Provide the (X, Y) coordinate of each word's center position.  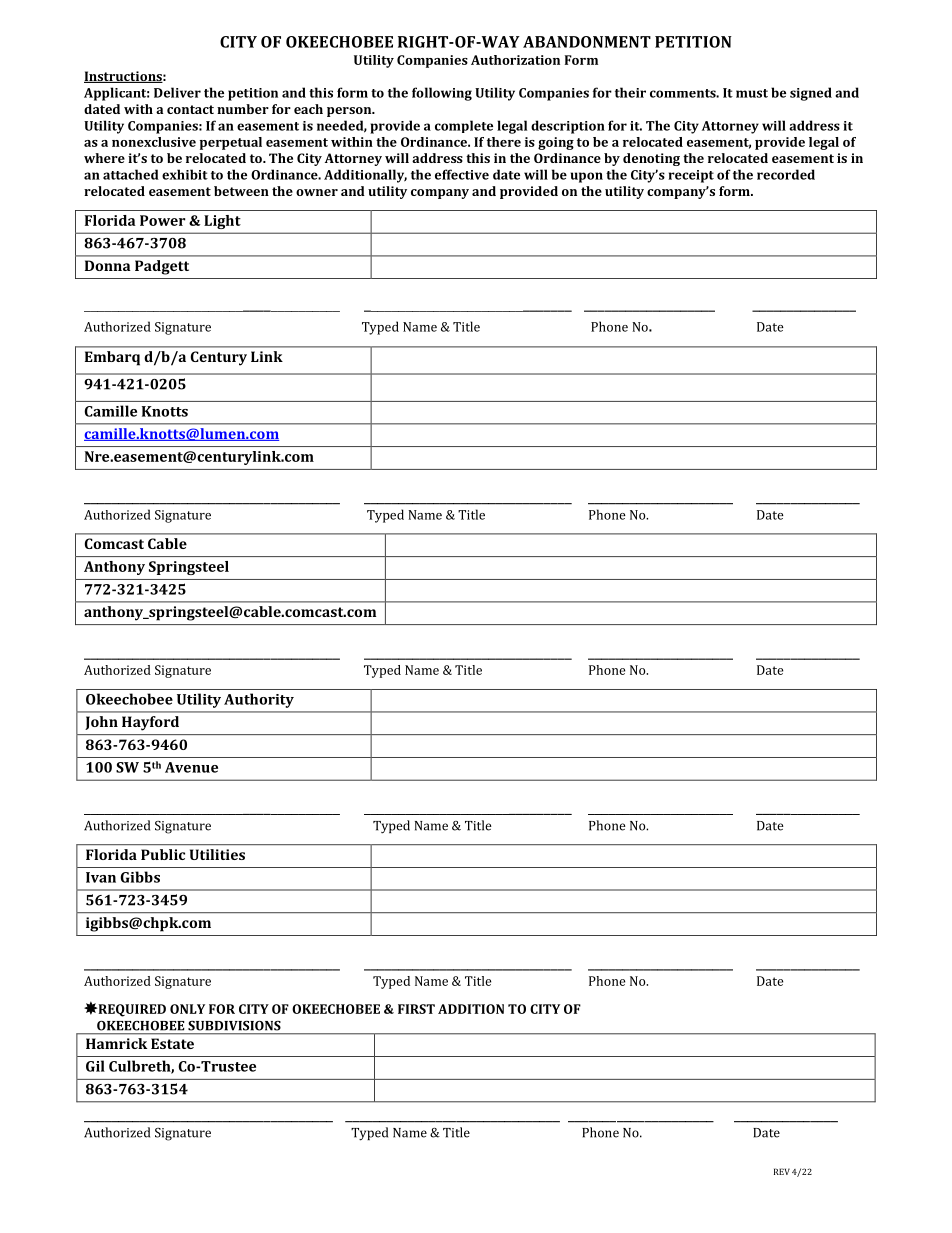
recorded (786, 174)
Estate (172, 1043)
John (102, 723)
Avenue (191, 767)
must (752, 93)
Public (163, 854)
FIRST (416, 1009)
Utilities (217, 854)
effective (462, 174)
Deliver (177, 92)
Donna (108, 265)
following (442, 94)
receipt (691, 176)
